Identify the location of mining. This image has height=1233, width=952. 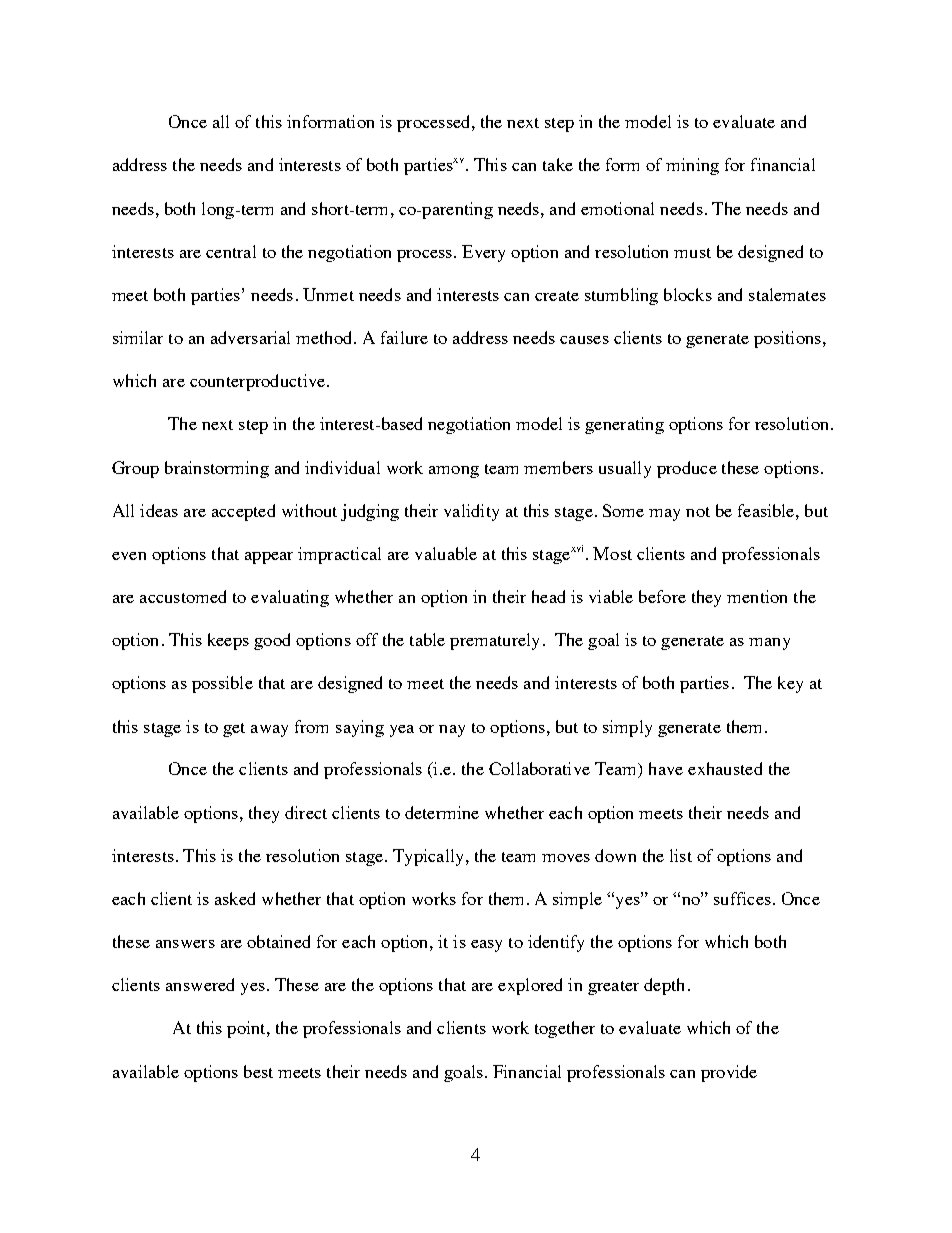
(692, 166).
